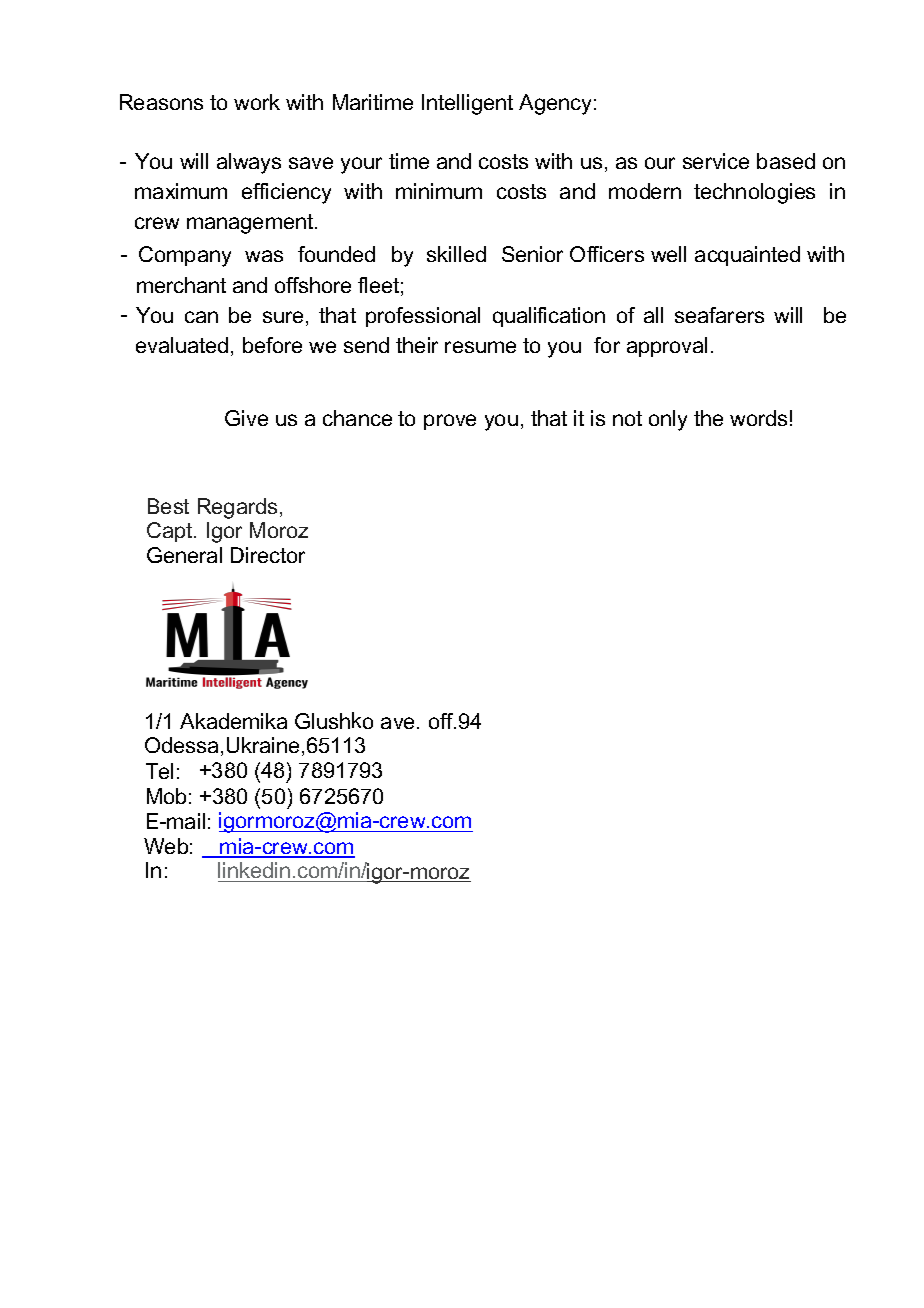 The image size is (924, 1308). I want to click on Intelligent, so click(467, 104).
